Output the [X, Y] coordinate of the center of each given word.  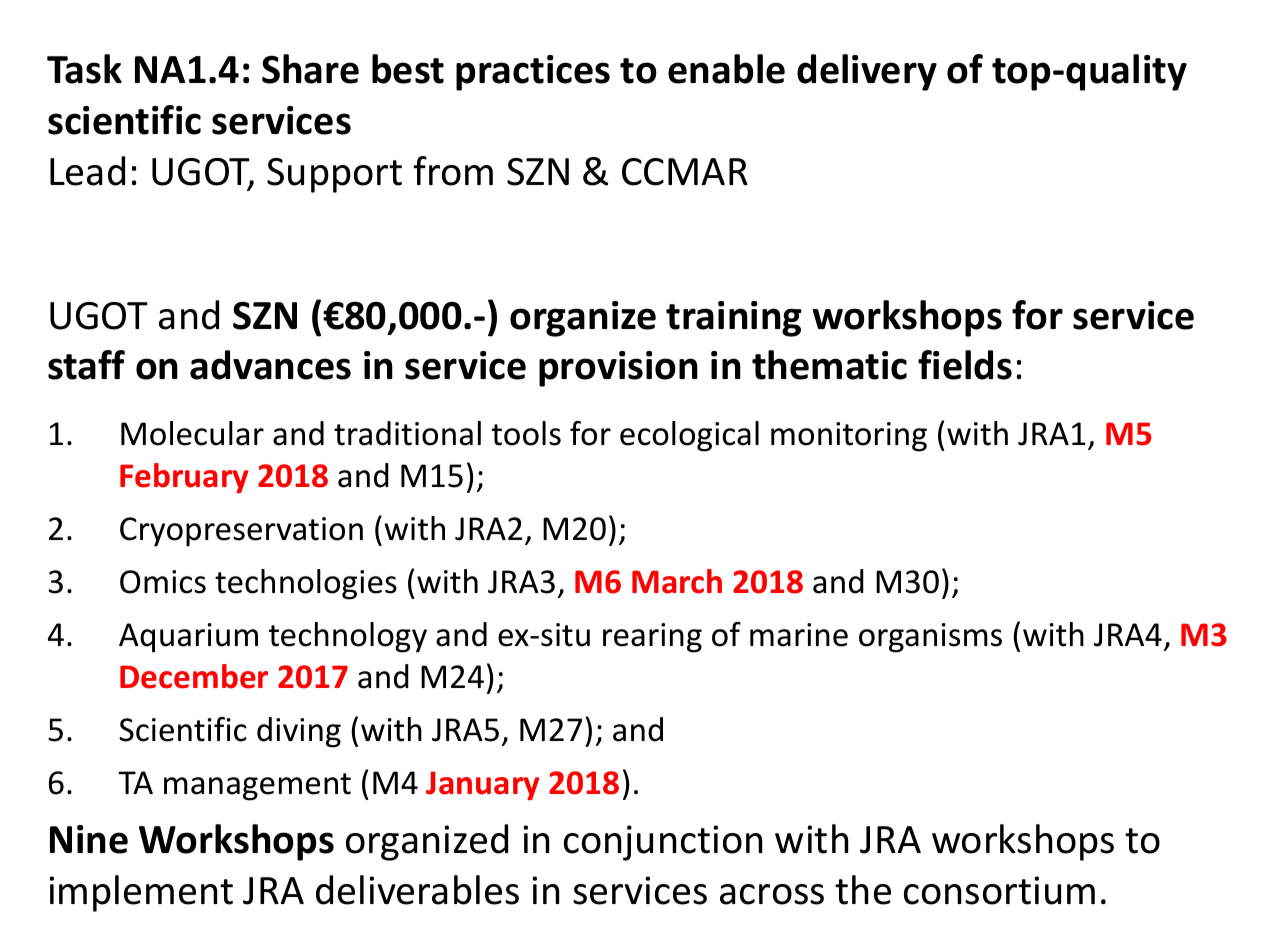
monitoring [849, 437]
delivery [867, 72]
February [184, 478]
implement [141, 893]
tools [526, 433]
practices [533, 73]
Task [84, 69]
